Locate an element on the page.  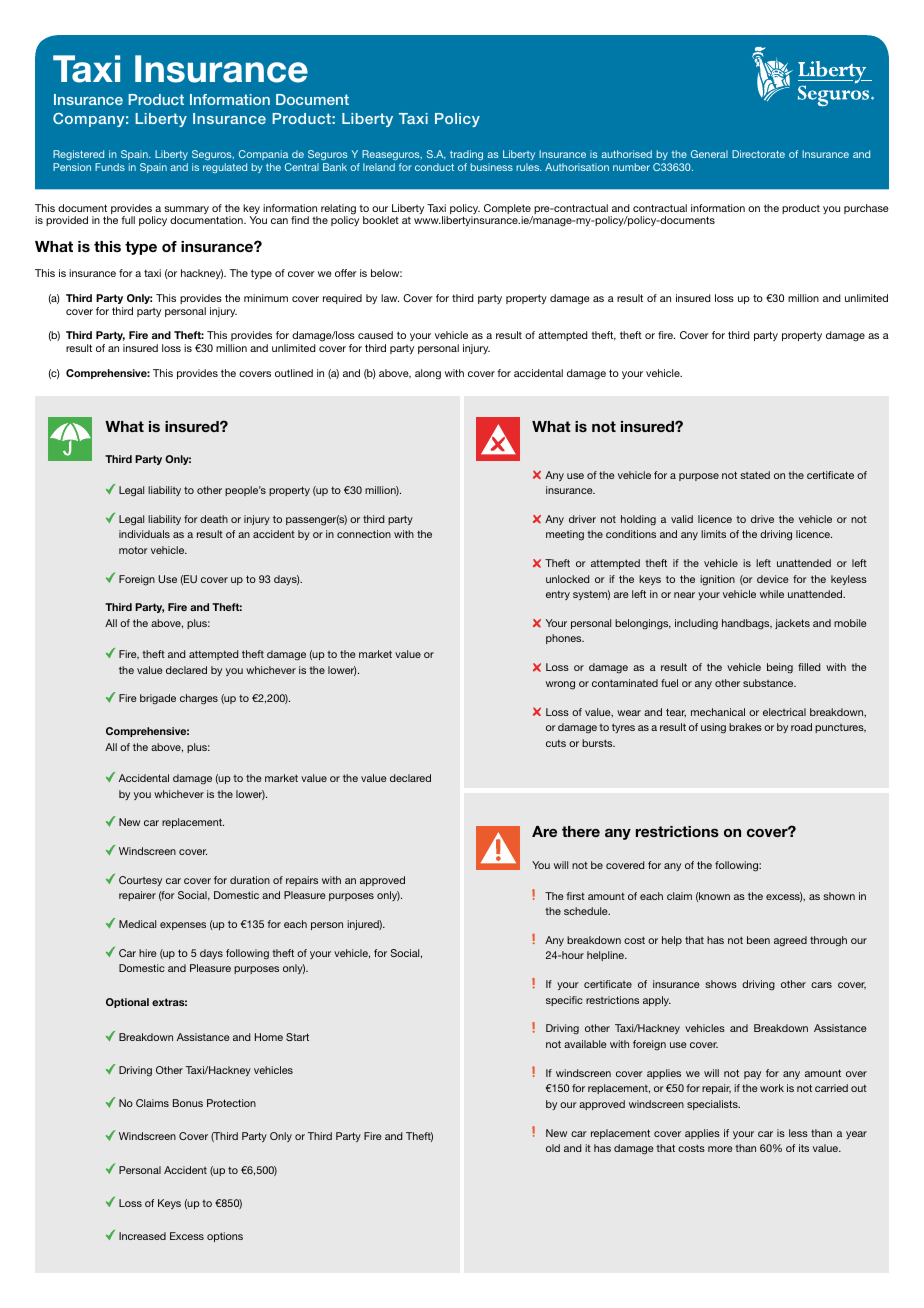
Courtesy is located at coordinates (140, 881).
